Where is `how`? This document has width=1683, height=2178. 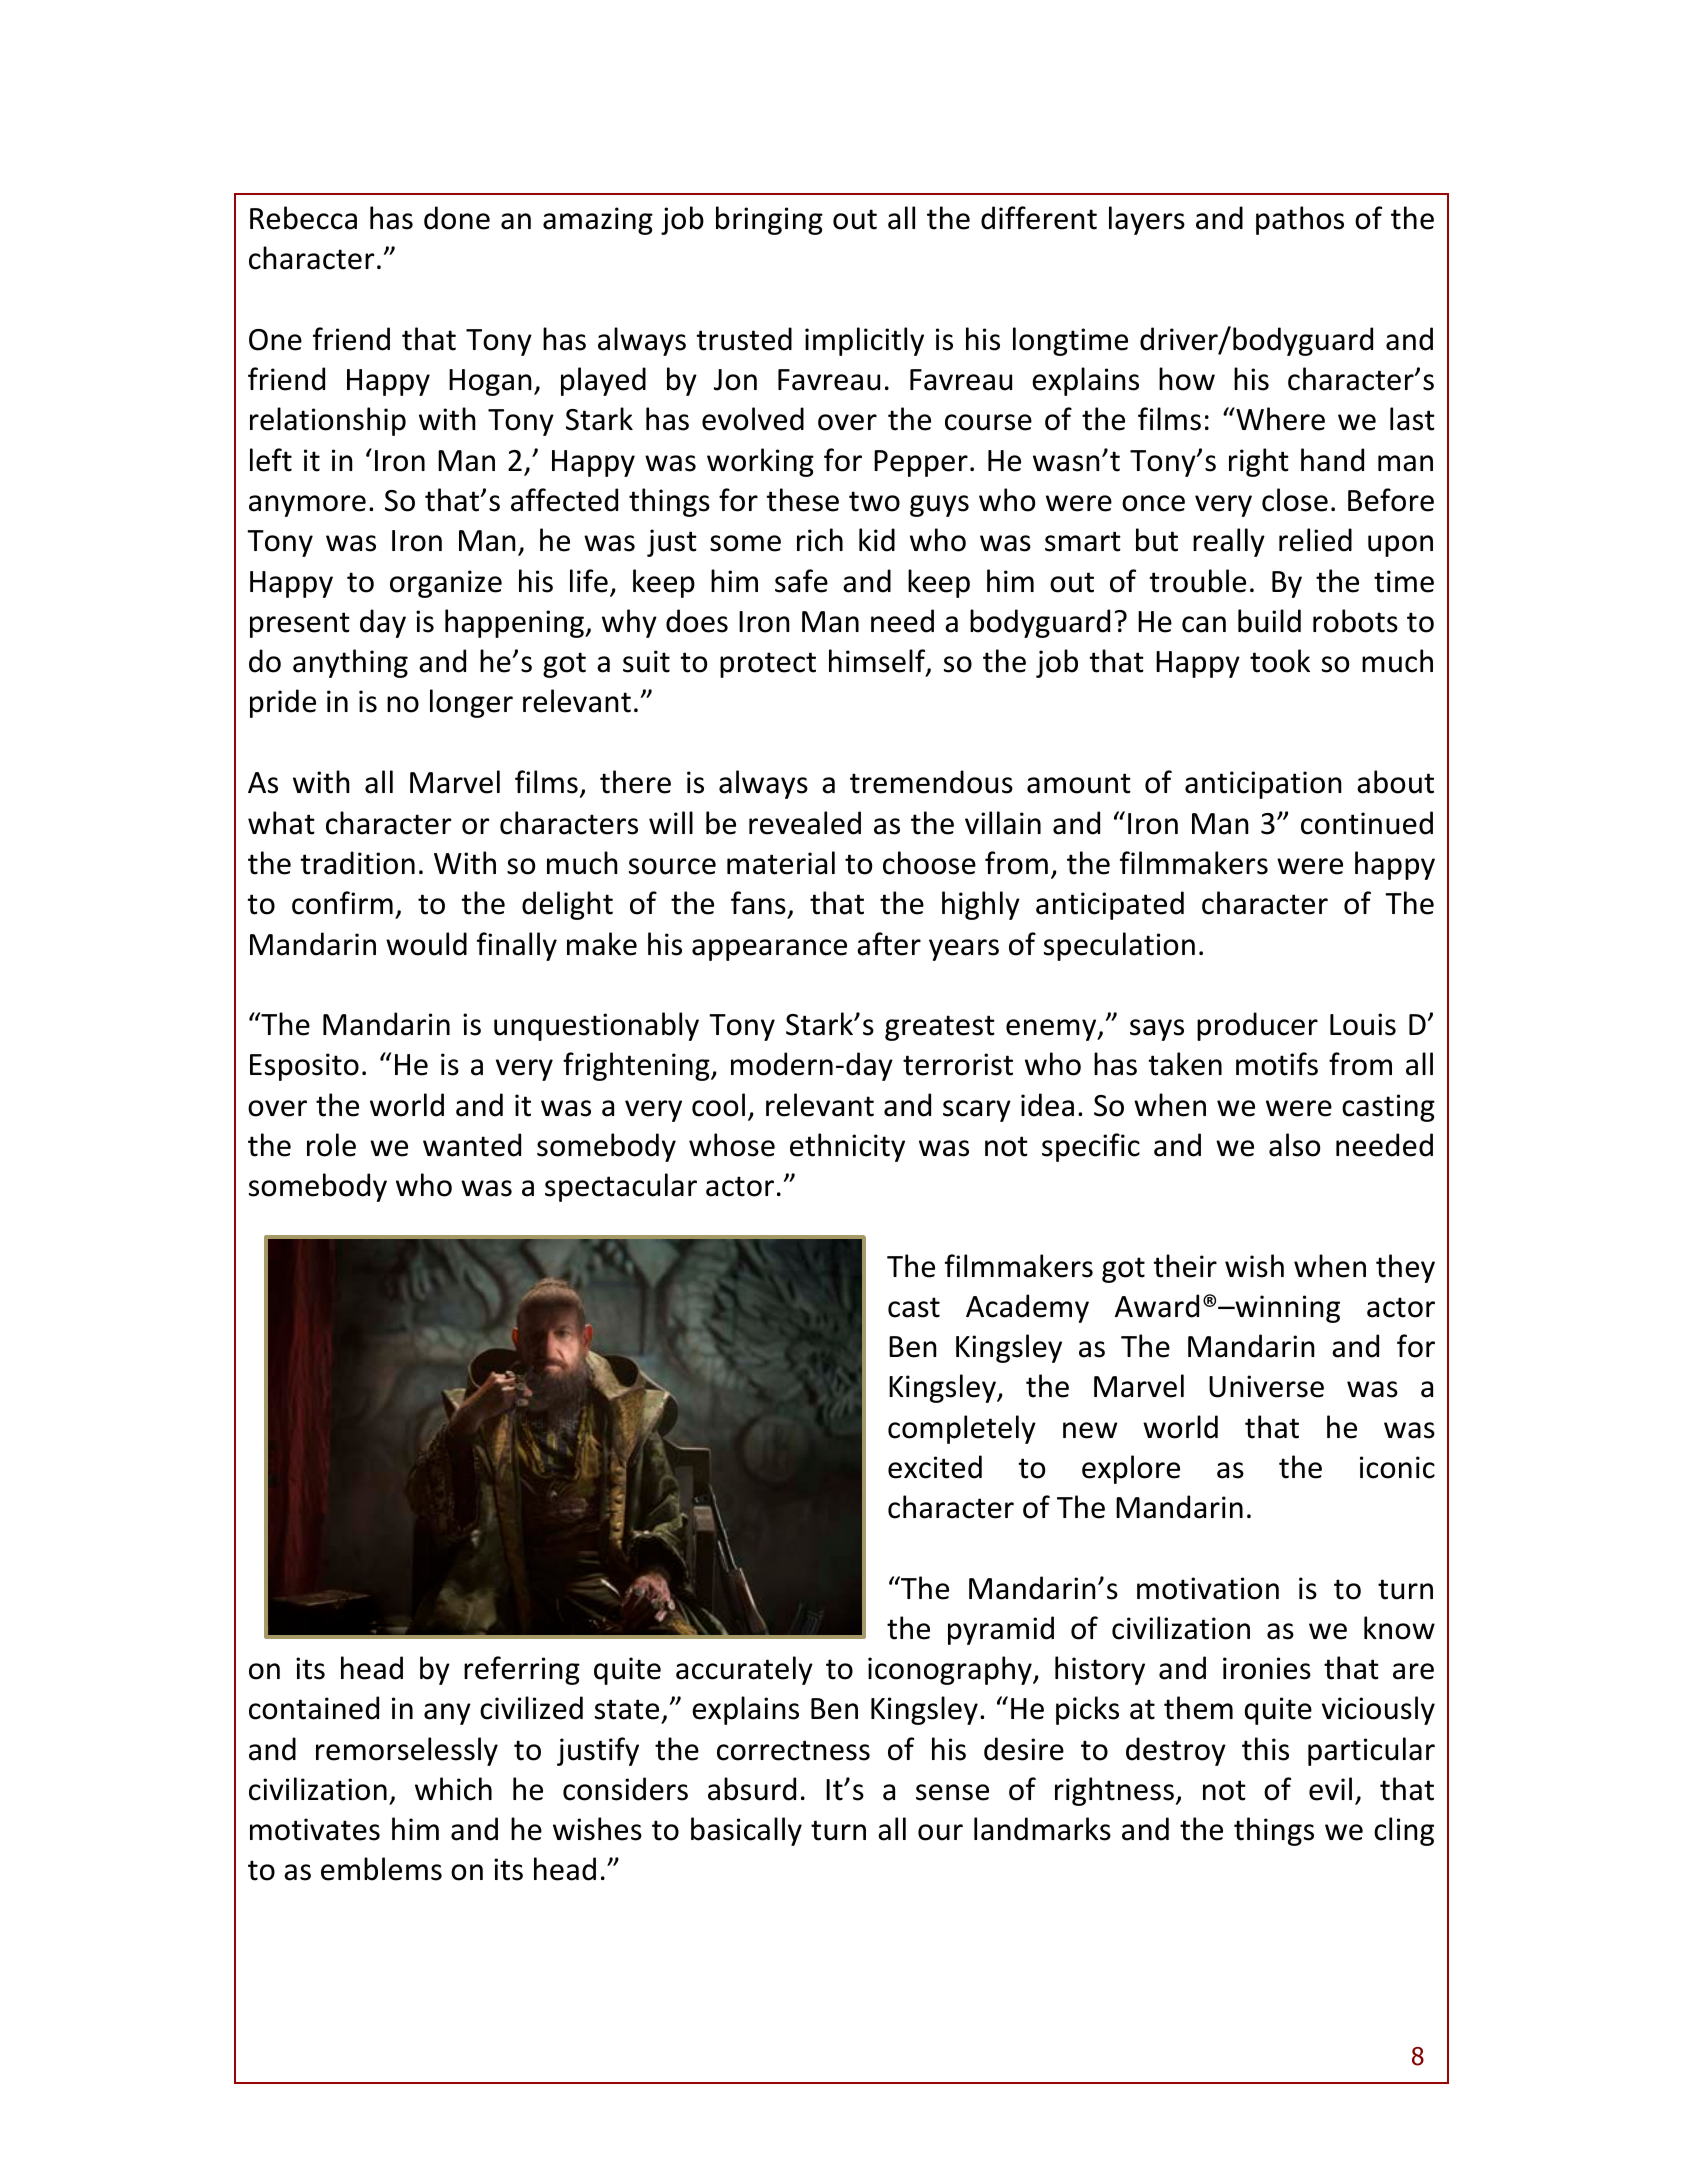
how is located at coordinates (1187, 379).
